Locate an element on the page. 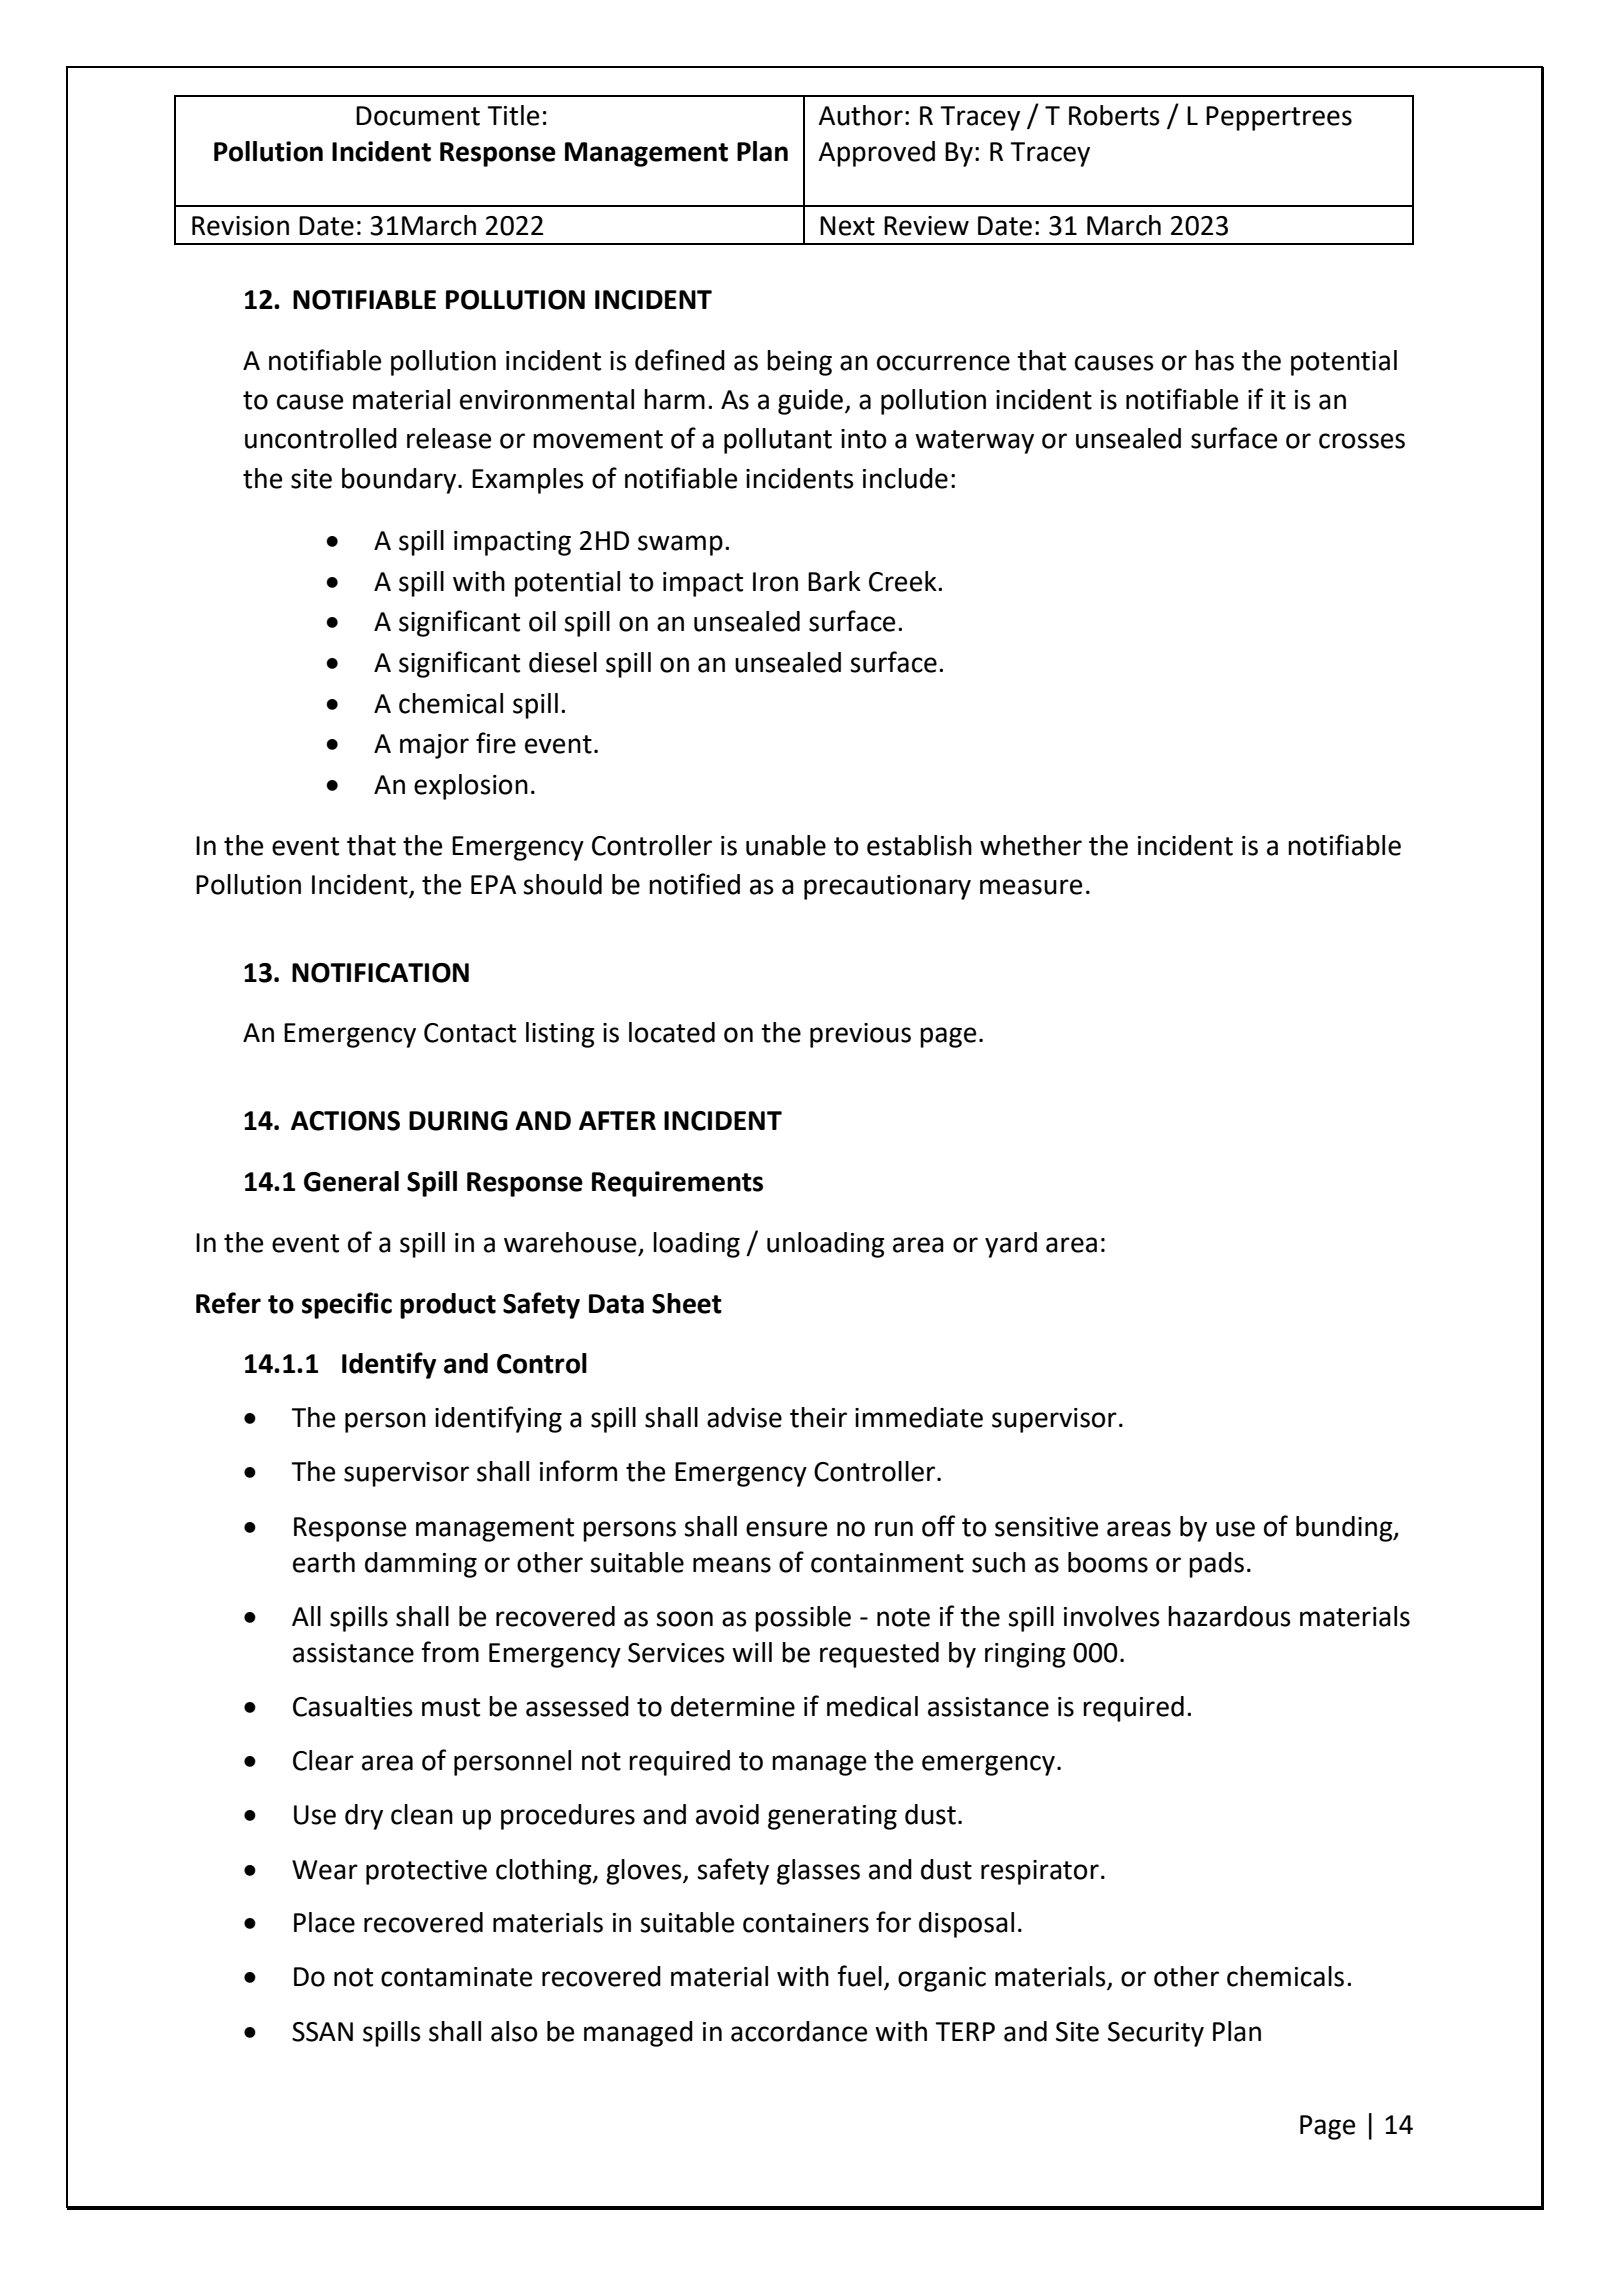  their is located at coordinates (818, 1417).
